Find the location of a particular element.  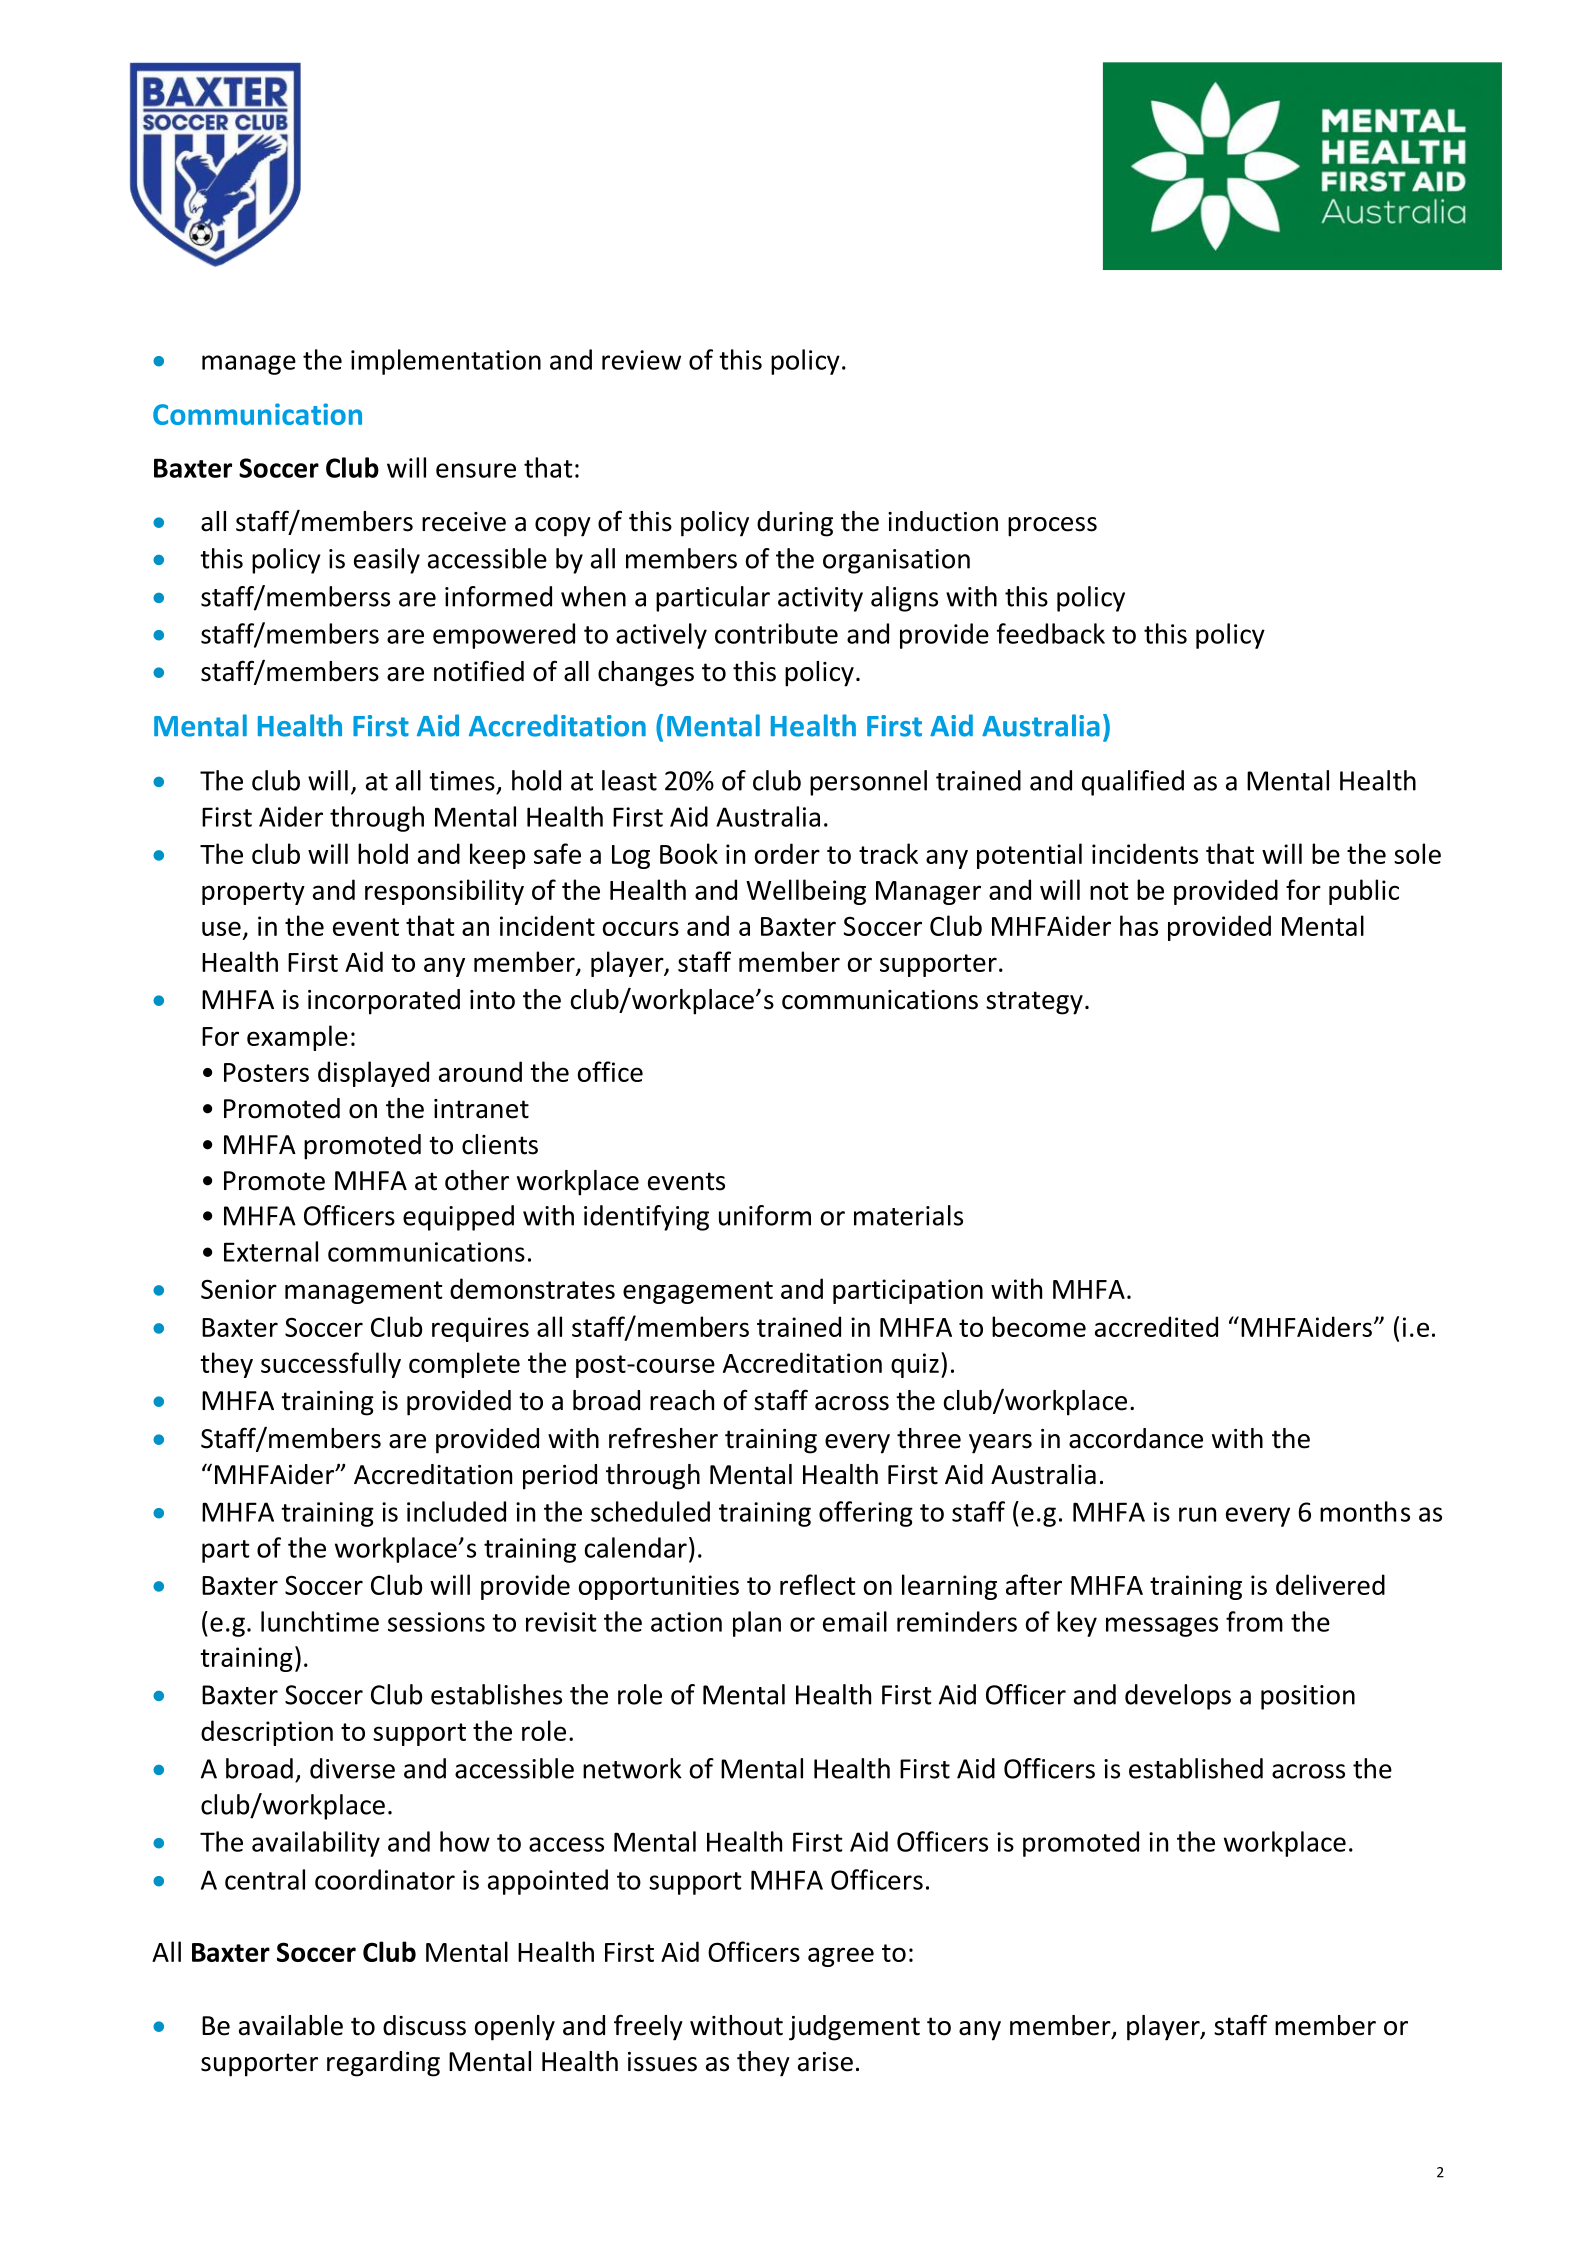

included is located at coordinates (456, 1511).
